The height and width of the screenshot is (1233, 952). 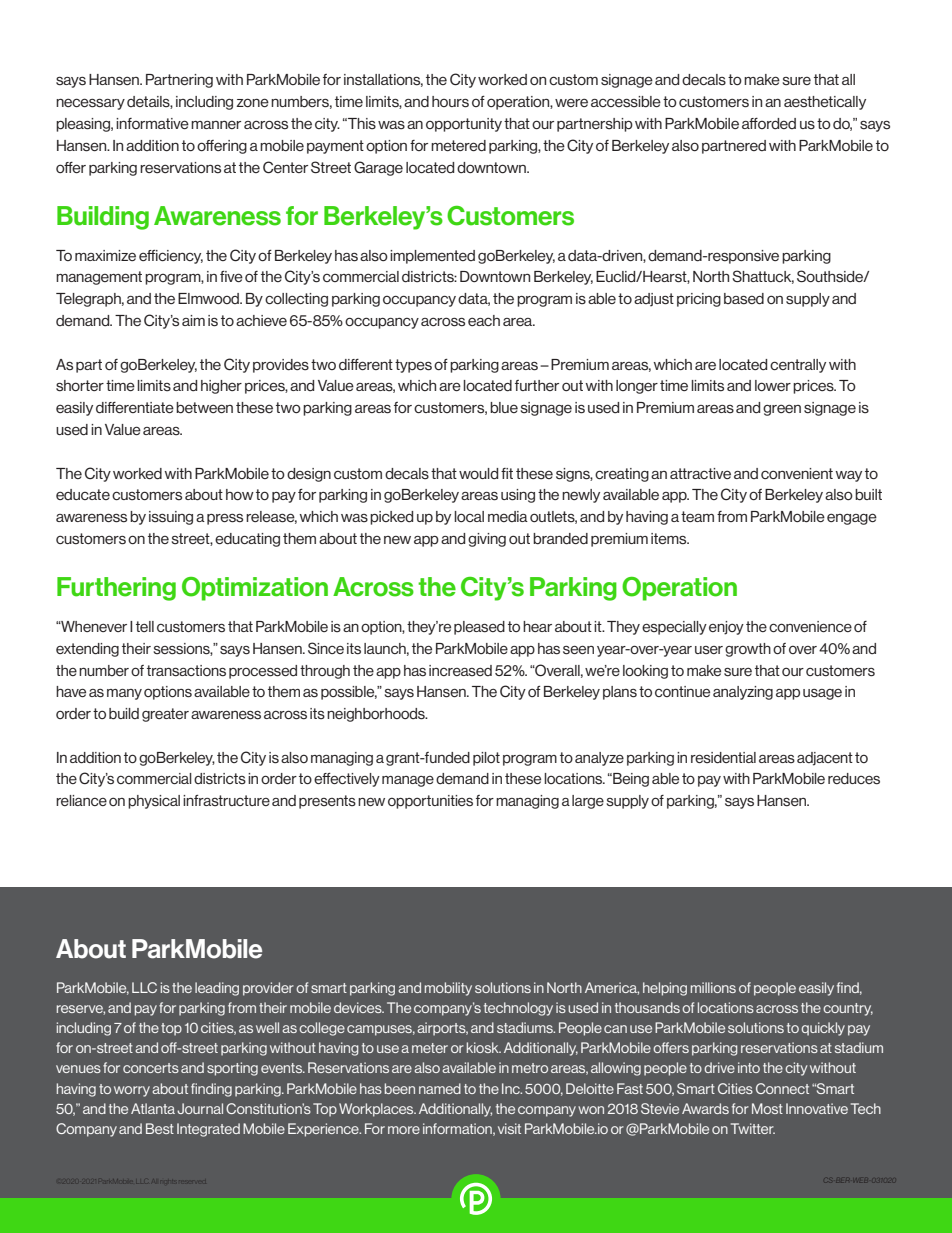 I want to click on physical, so click(x=154, y=802).
